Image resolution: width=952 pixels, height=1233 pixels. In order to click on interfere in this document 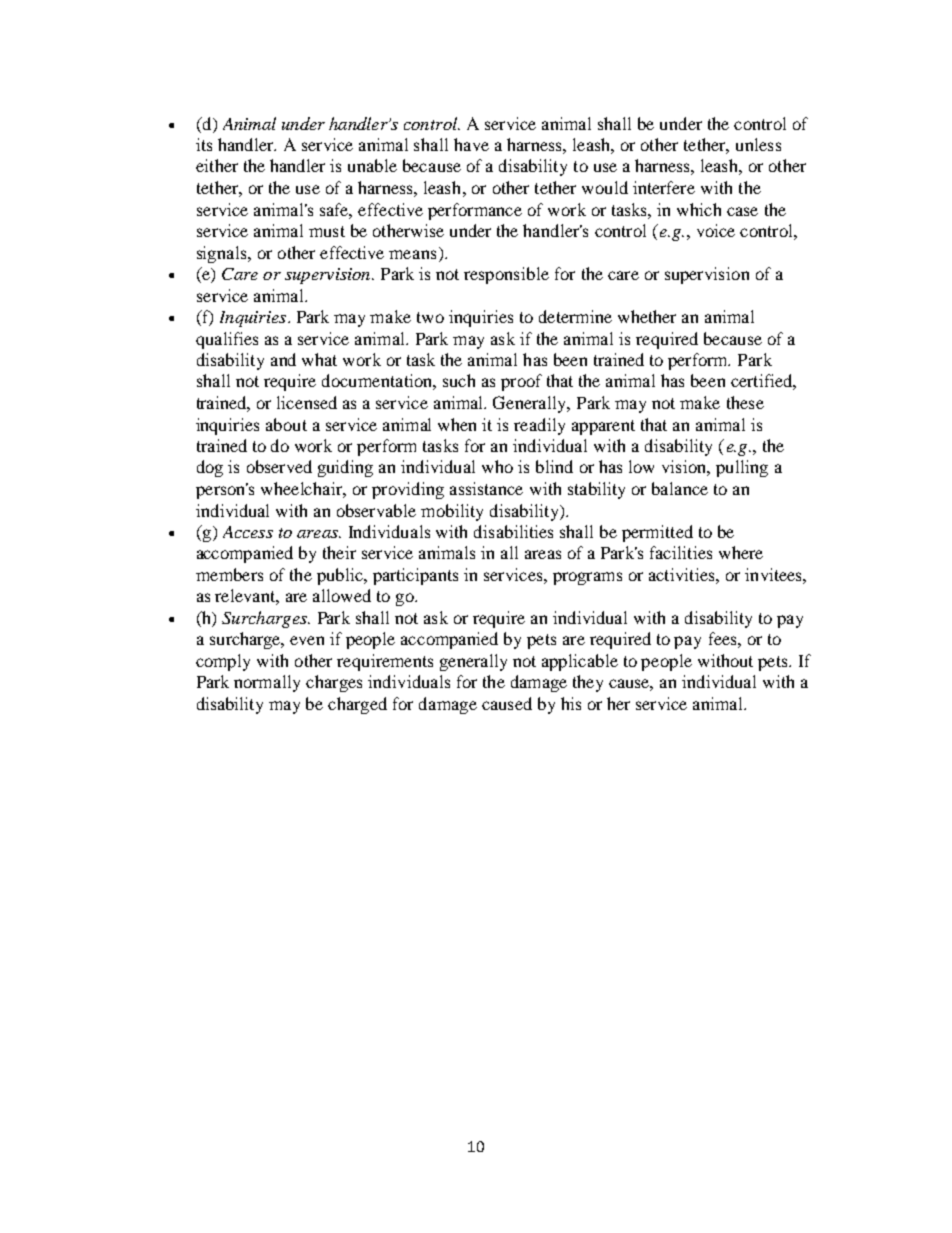, I will do `click(664, 187)`.
